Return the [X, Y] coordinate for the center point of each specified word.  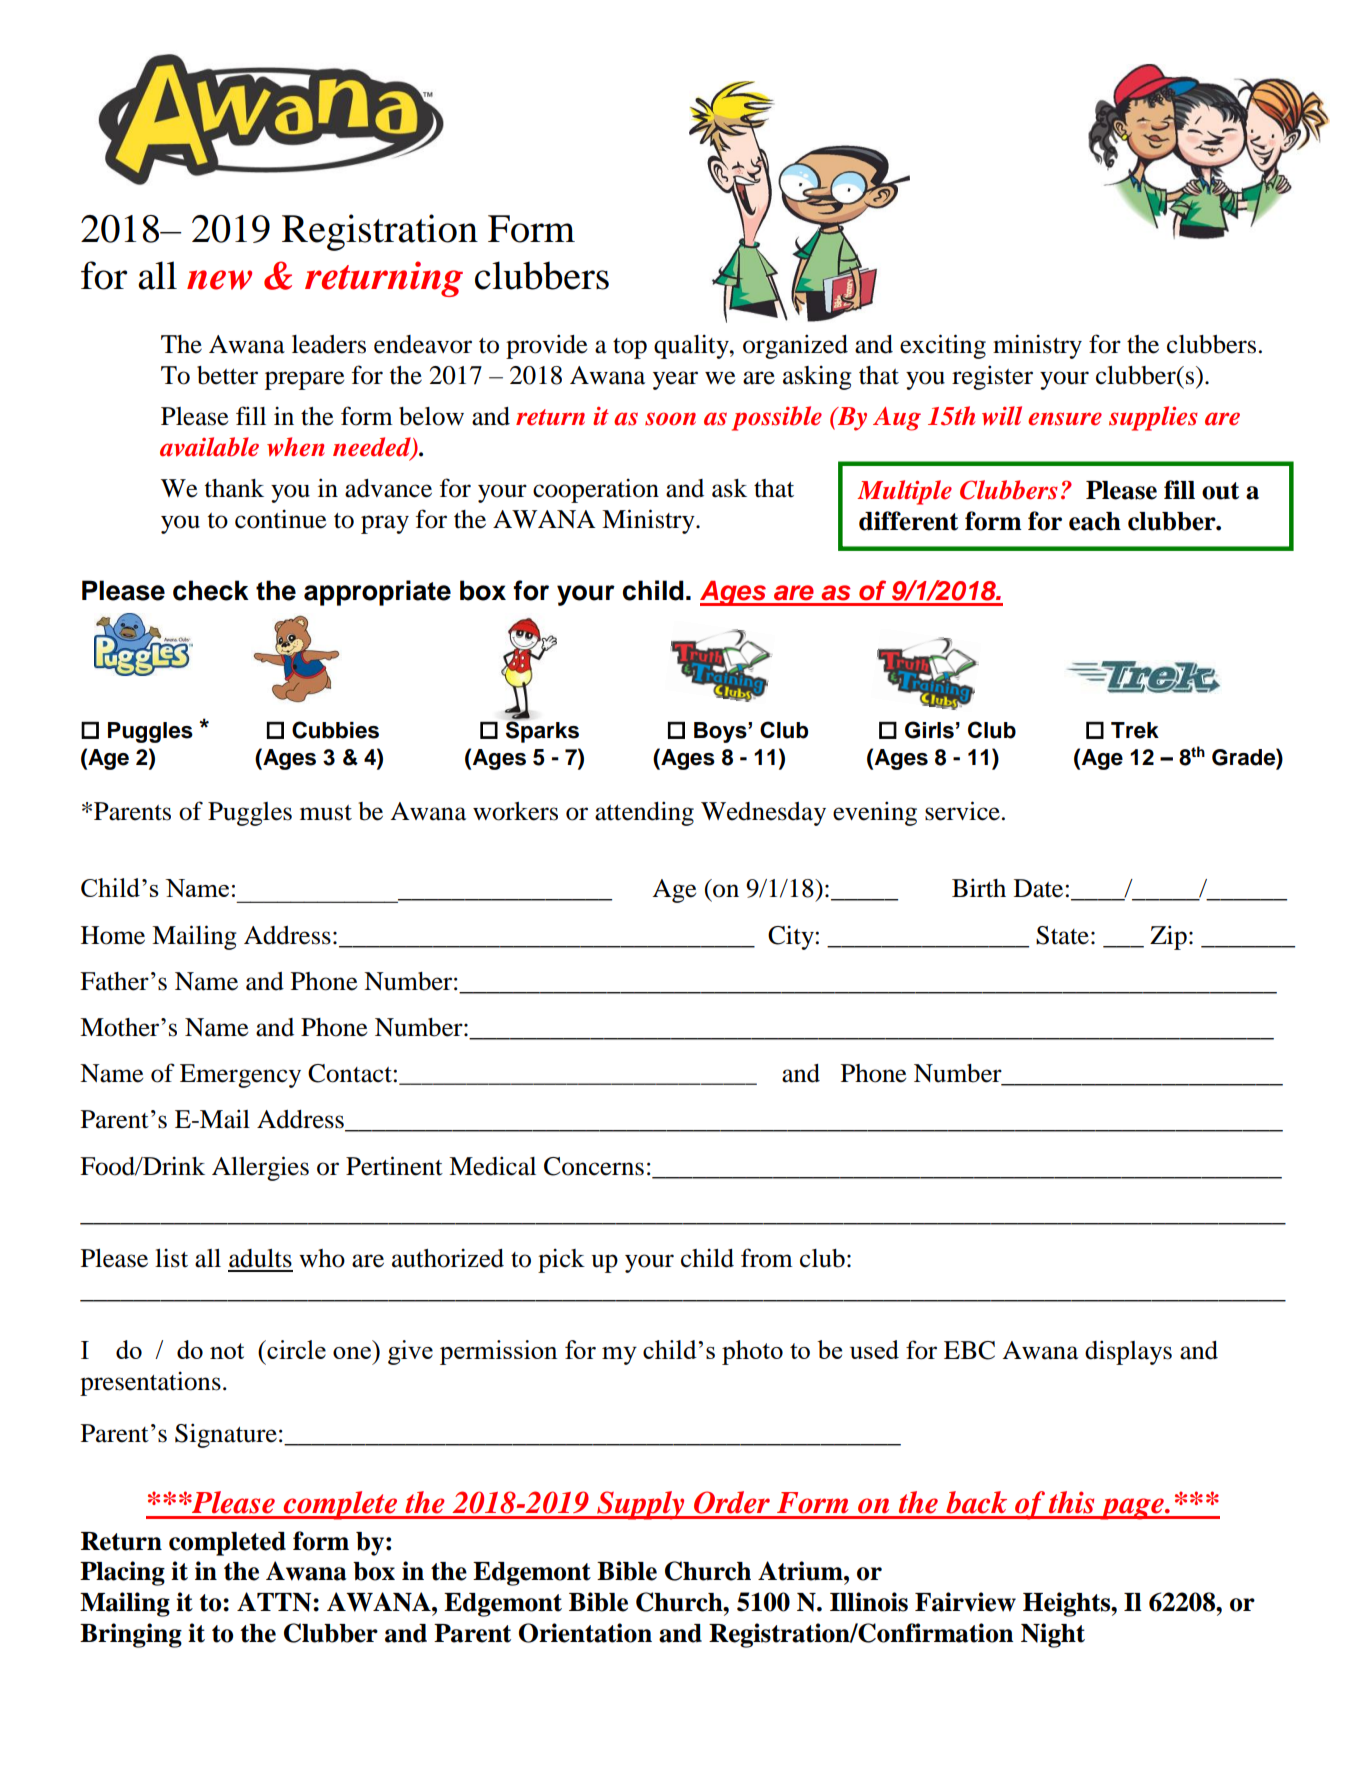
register [992, 377]
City [792, 937]
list [171, 1258]
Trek [1135, 730]
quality [692, 346]
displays [1128, 1352]
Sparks [542, 732]
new [219, 280]
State [1062, 935]
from [767, 1258]
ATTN [275, 1602]
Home [113, 935]
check [211, 590]
